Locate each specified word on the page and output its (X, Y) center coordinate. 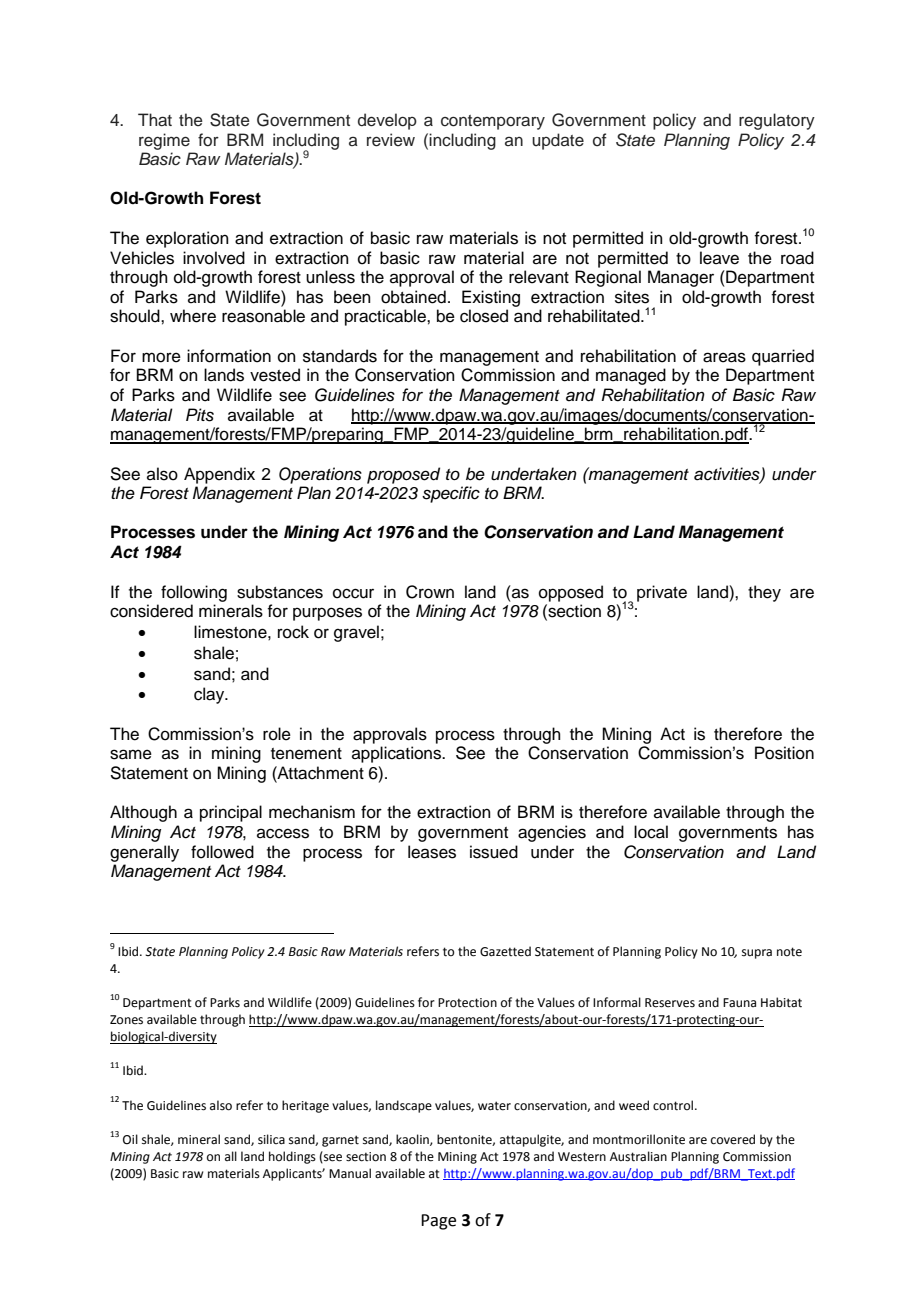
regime (164, 141)
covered (733, 1139)
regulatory (777, 121)
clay (210, 695)
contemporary (493, 122)
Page (438, 1222)
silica (271, 1139)
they (764, 593)
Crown (430, 592)
